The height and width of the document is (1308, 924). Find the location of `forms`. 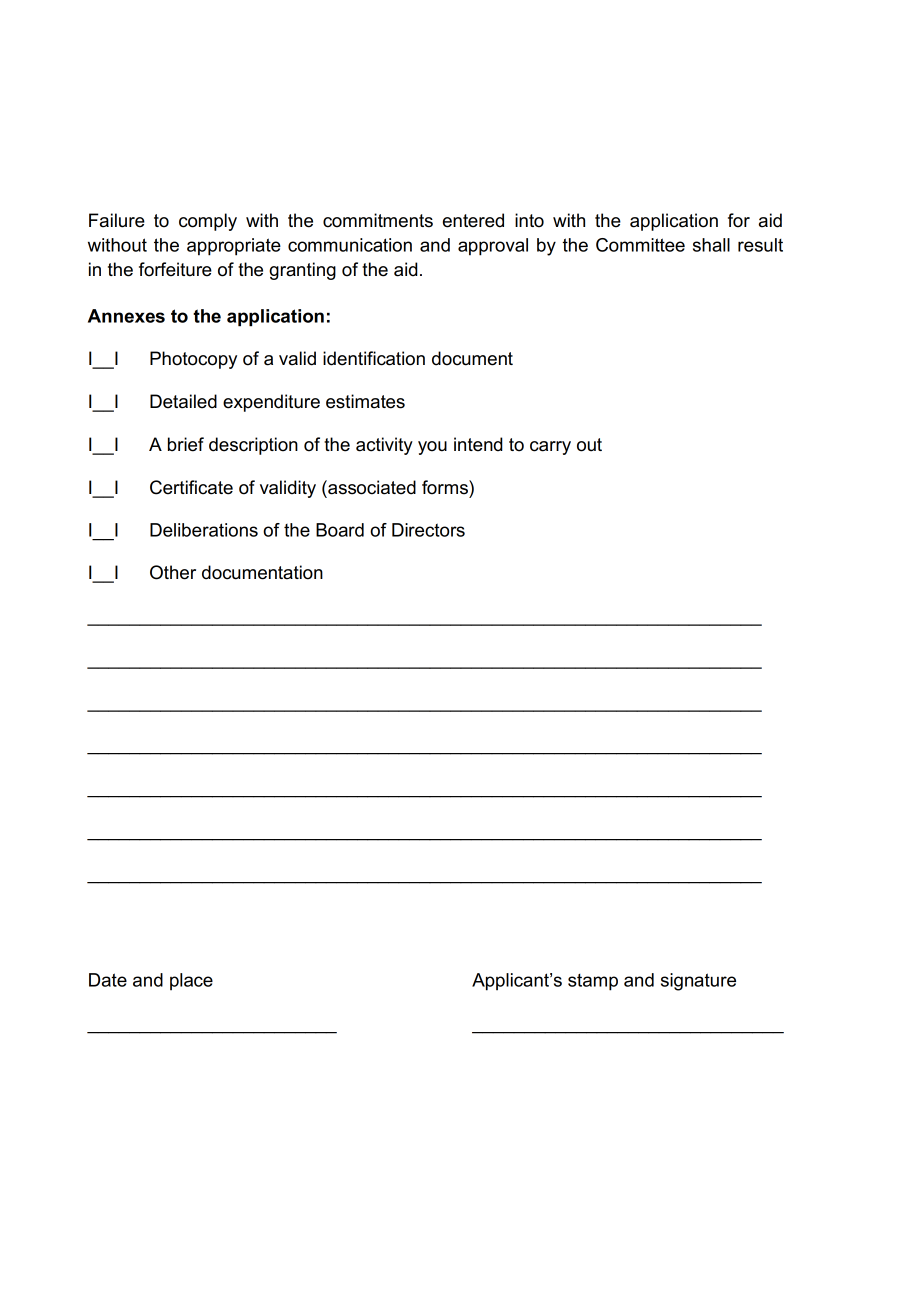

forms is located at coordinates (446, 487).
